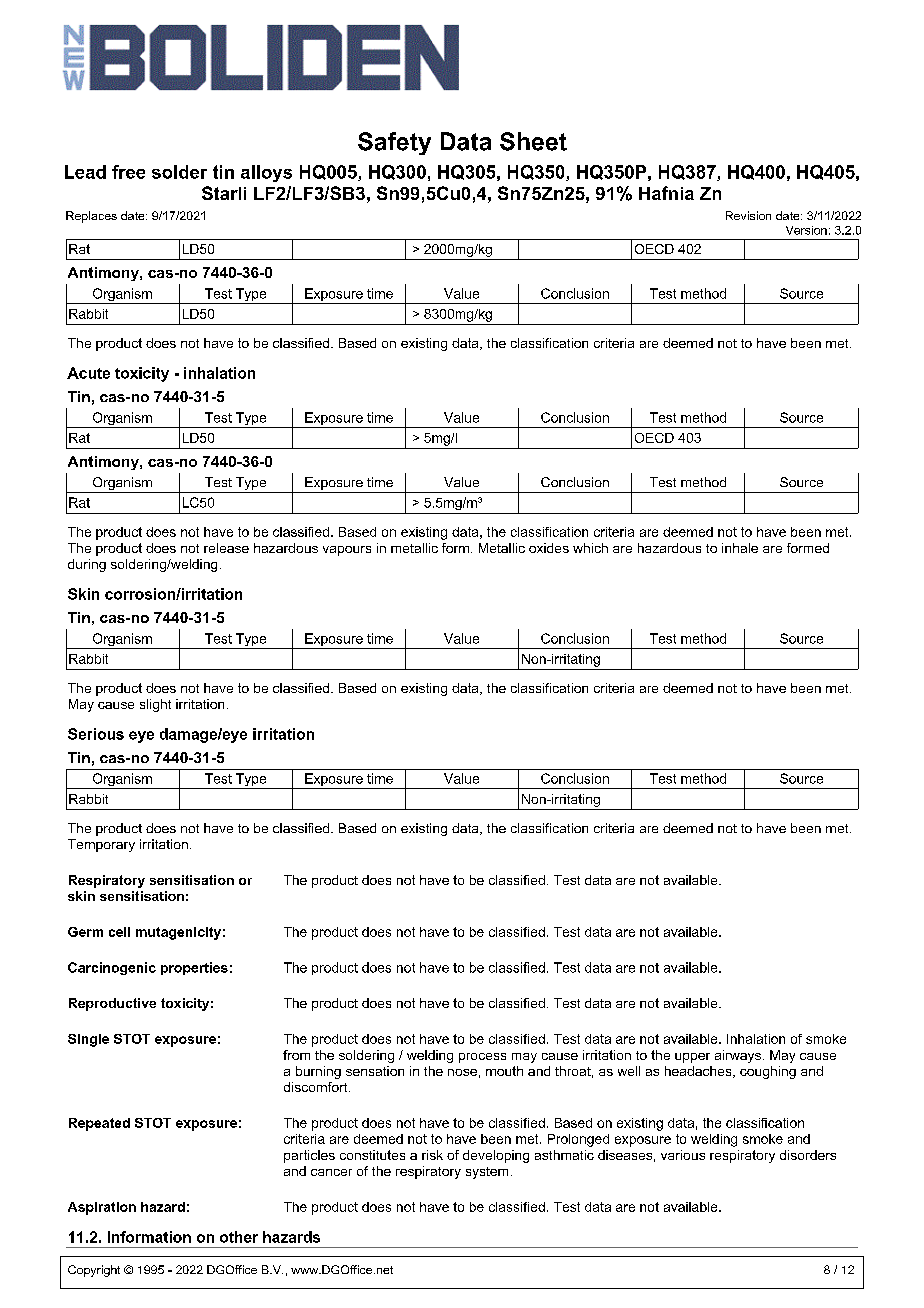 This image has height=1308, width=924. I want to click on inhale, so click(740, 548).
